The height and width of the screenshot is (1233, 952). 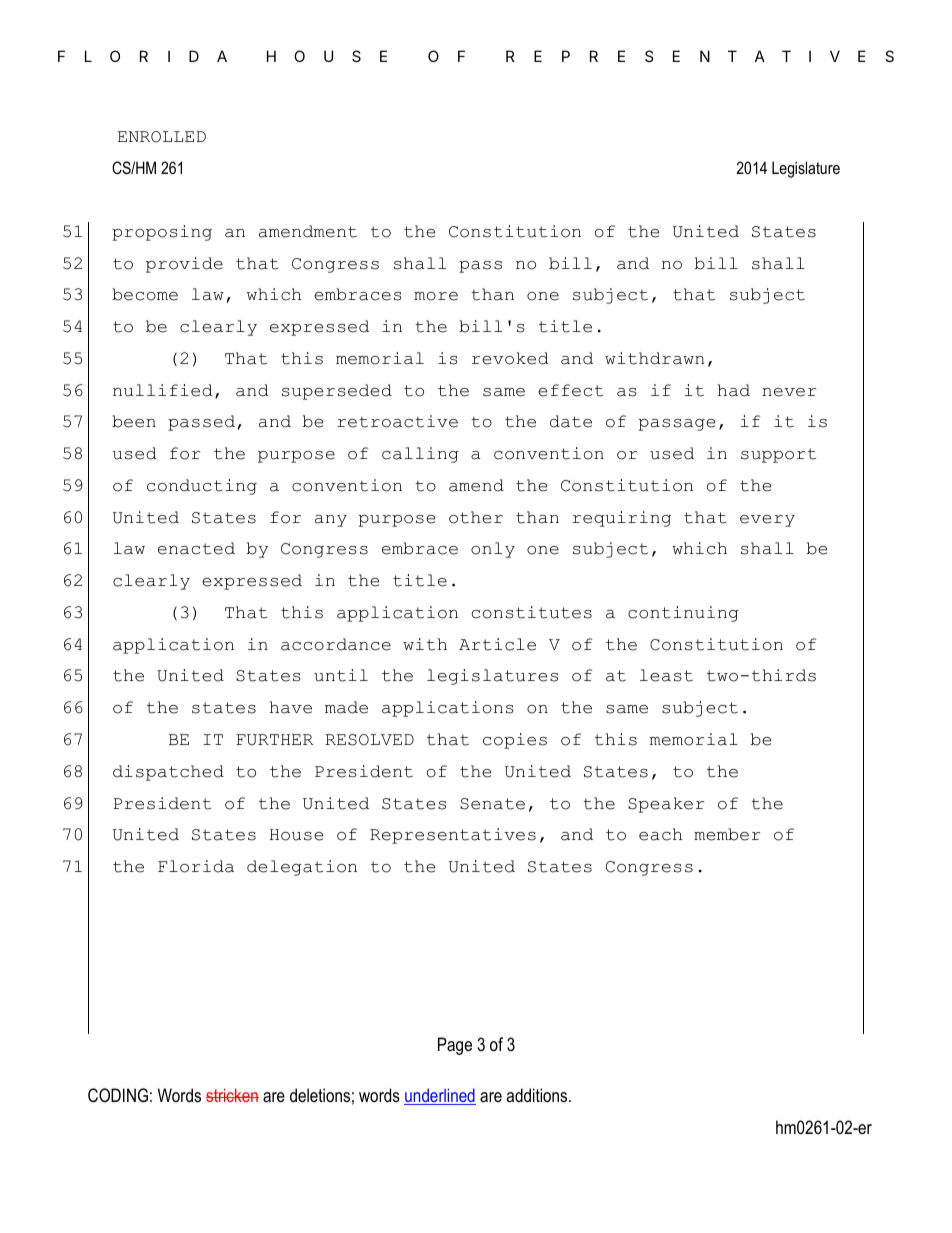 I want to click on more, so click(x=436, y=296).
